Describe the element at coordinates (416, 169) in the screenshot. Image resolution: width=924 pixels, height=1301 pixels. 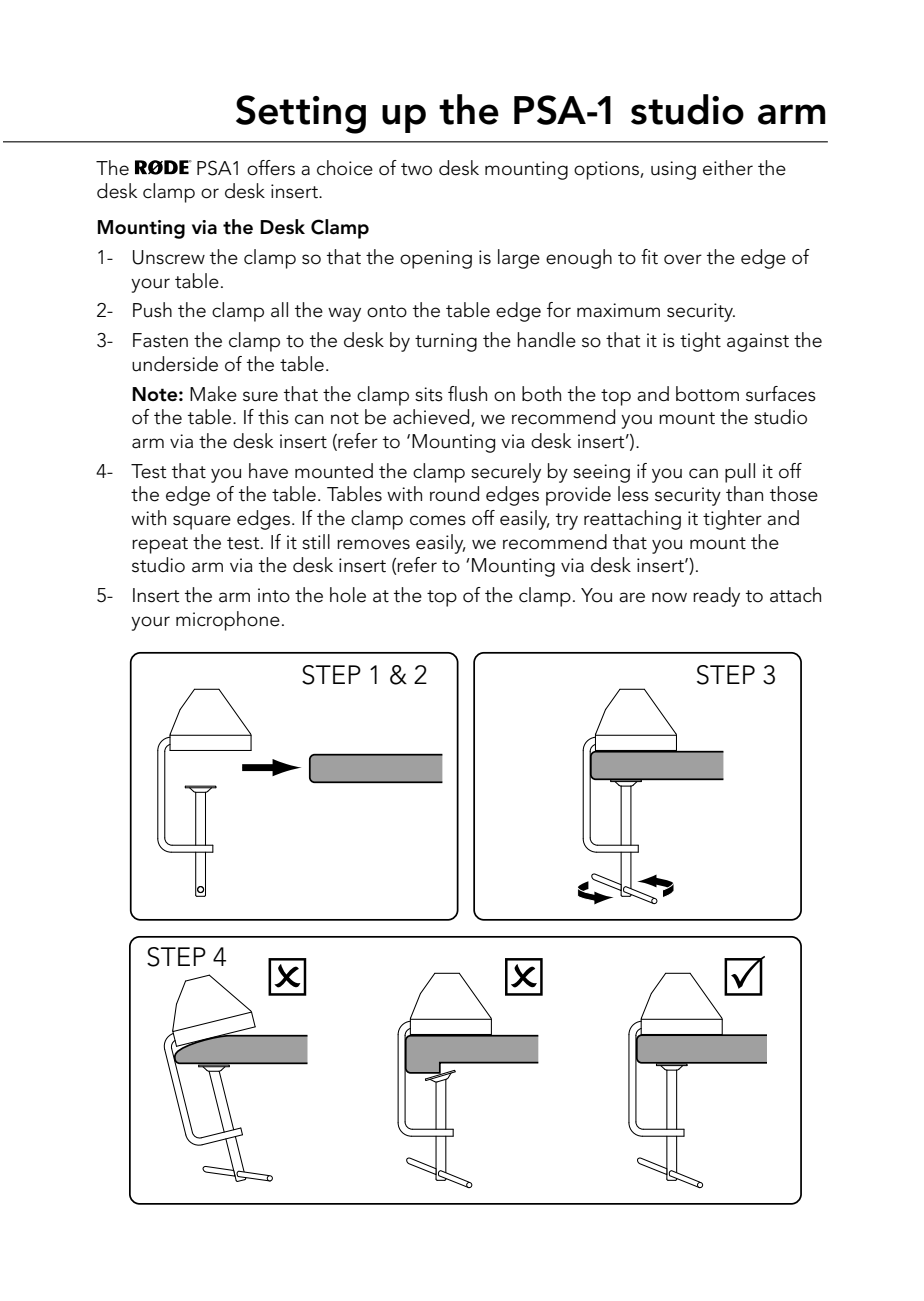
I see `two` at that location.
